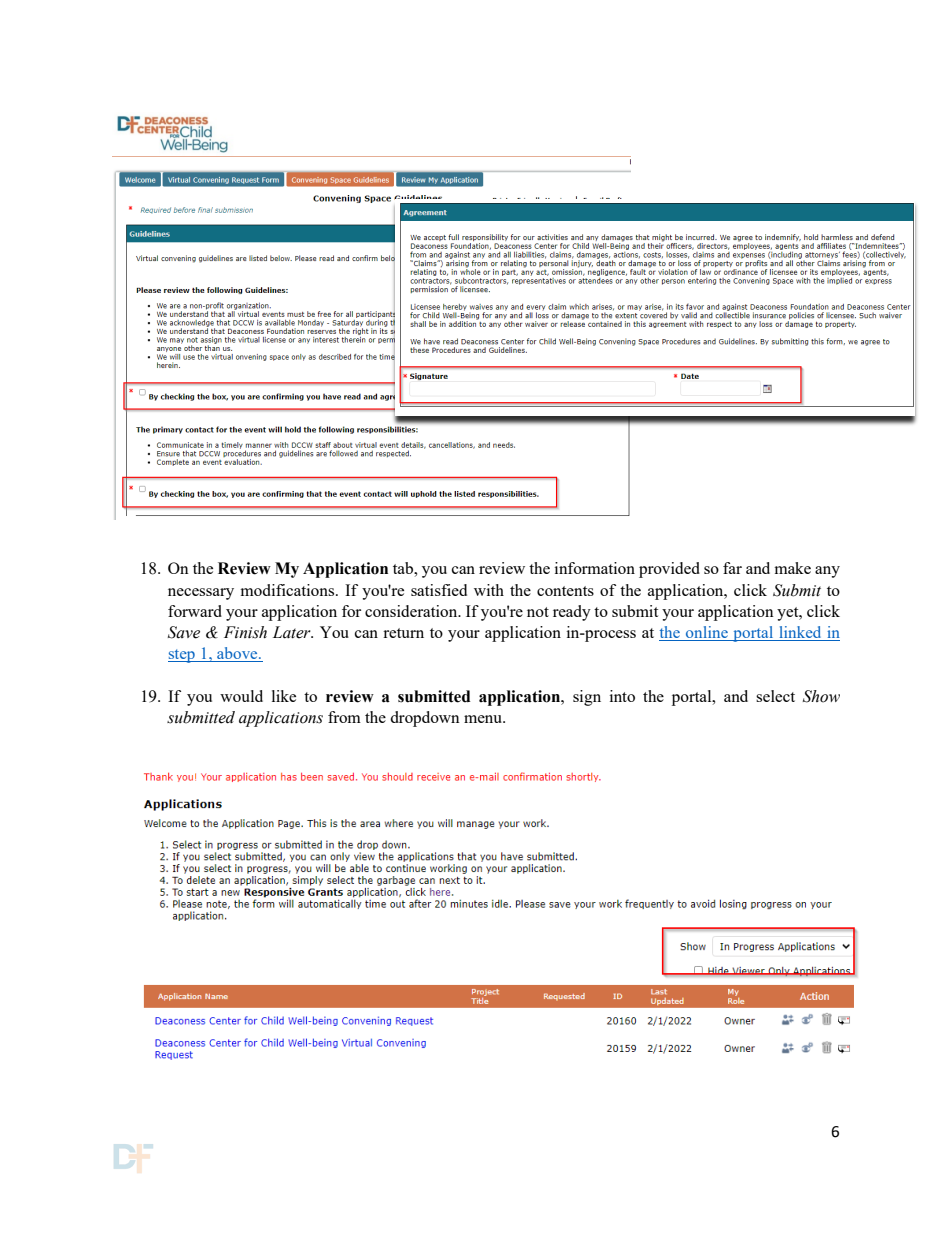  Describe the element at coordinates (195, 611) in the document. I see `forward` at that location.
